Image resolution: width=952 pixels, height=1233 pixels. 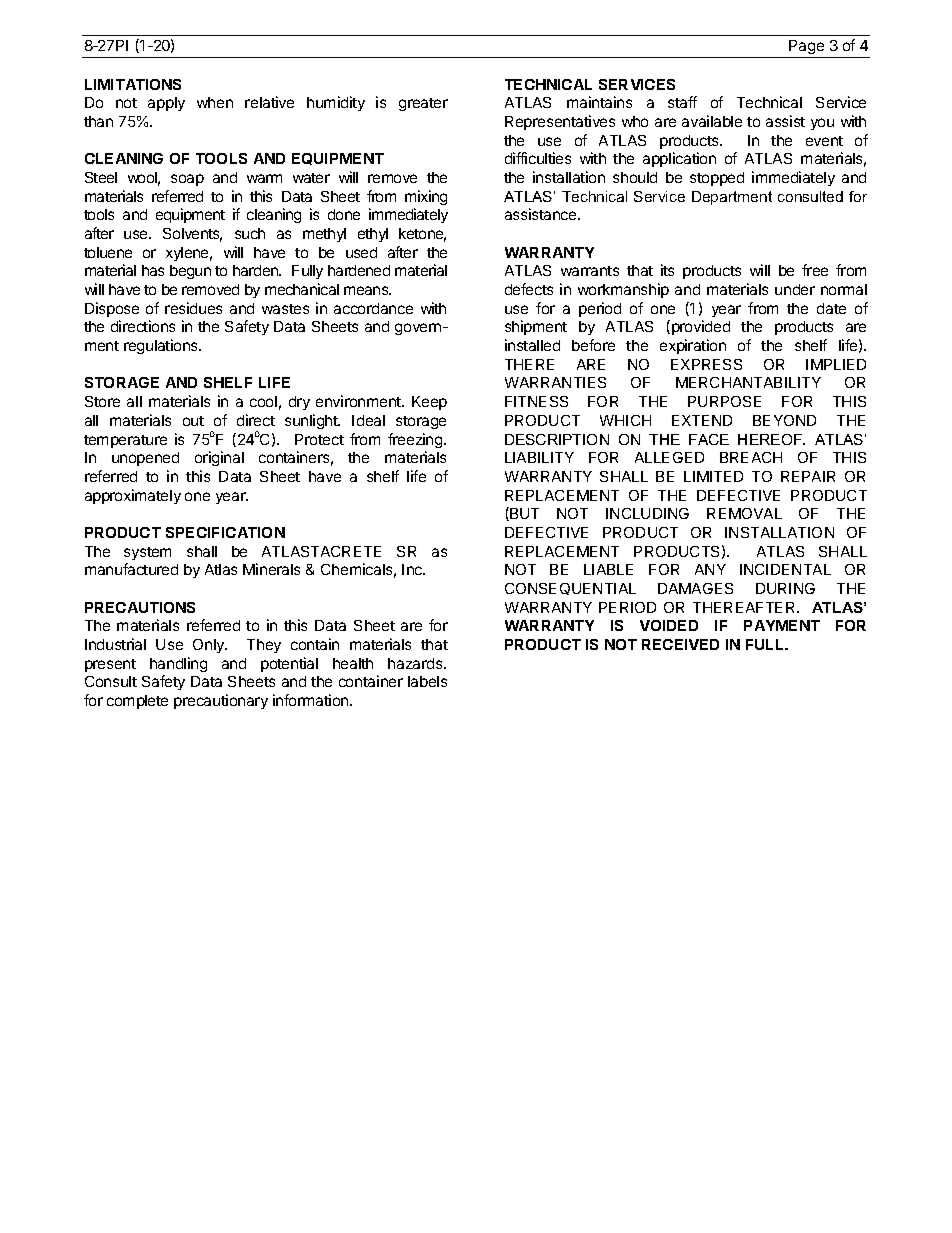 What do you see at coordinates (250, 233) in the screenshot?
I see `such` at bounding box center [250, 233].
